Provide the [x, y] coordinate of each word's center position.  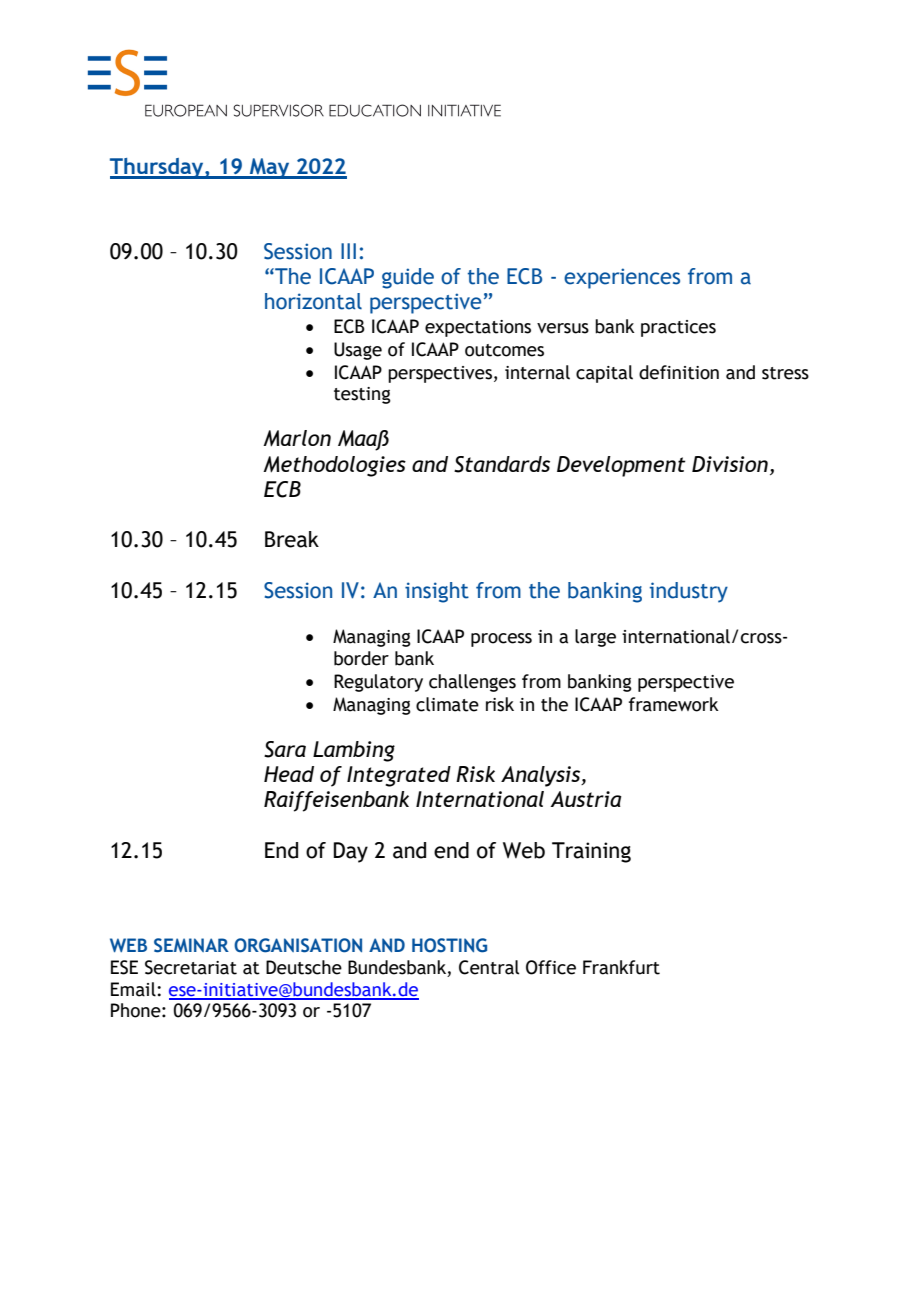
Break [292, 539]
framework [674, 704]
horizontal [313, 301]
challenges [472, 683]
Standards [502, 464]
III [348, 251]
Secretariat [191, 967]
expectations [478, 328]
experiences [622, 278]
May [270, 168]
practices [678, 328]
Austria [586, 799]
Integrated [399, 776]
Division [730, 464]
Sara [285, 749]
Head [289, 774]
